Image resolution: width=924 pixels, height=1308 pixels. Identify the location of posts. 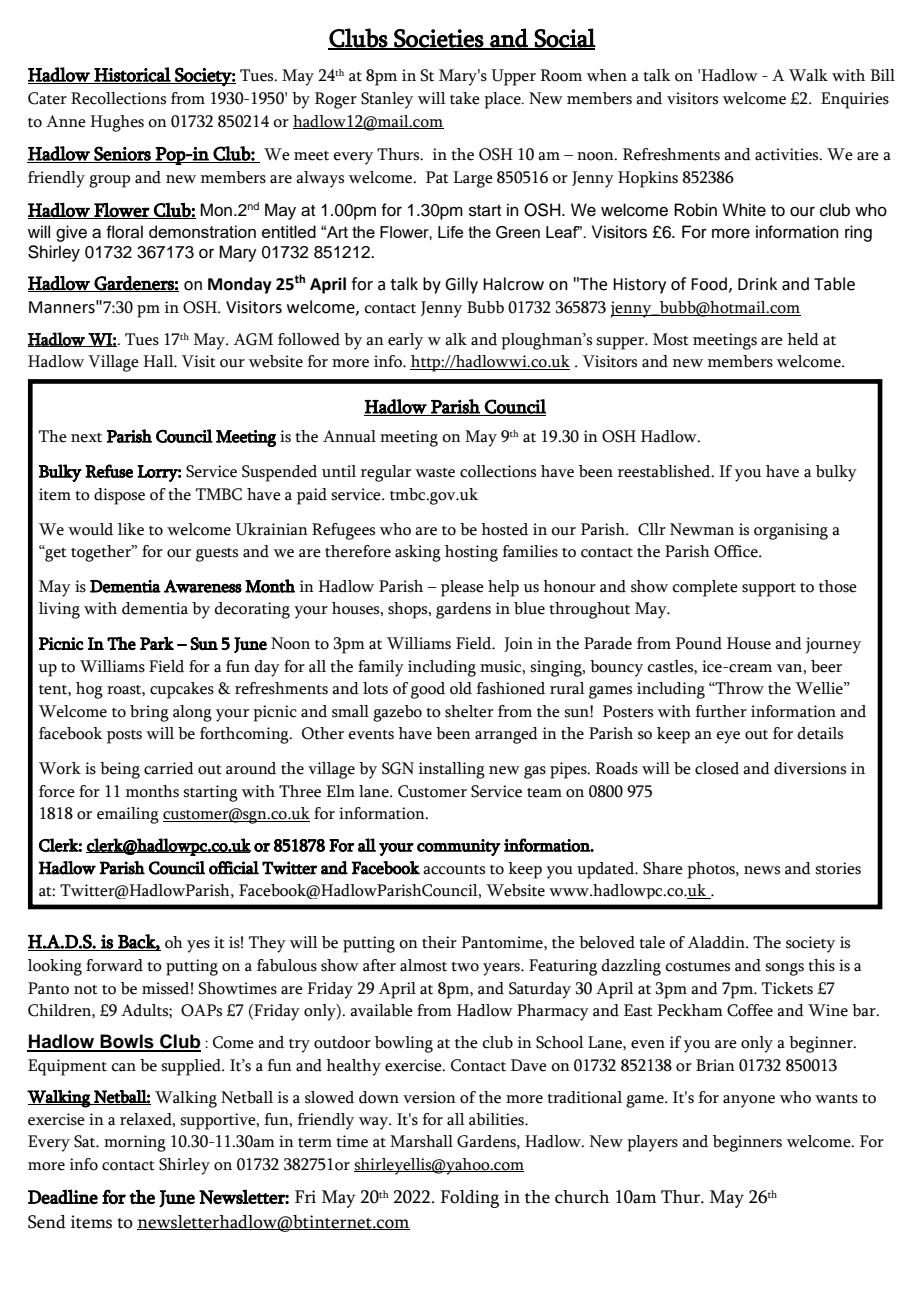
(124, 737).
